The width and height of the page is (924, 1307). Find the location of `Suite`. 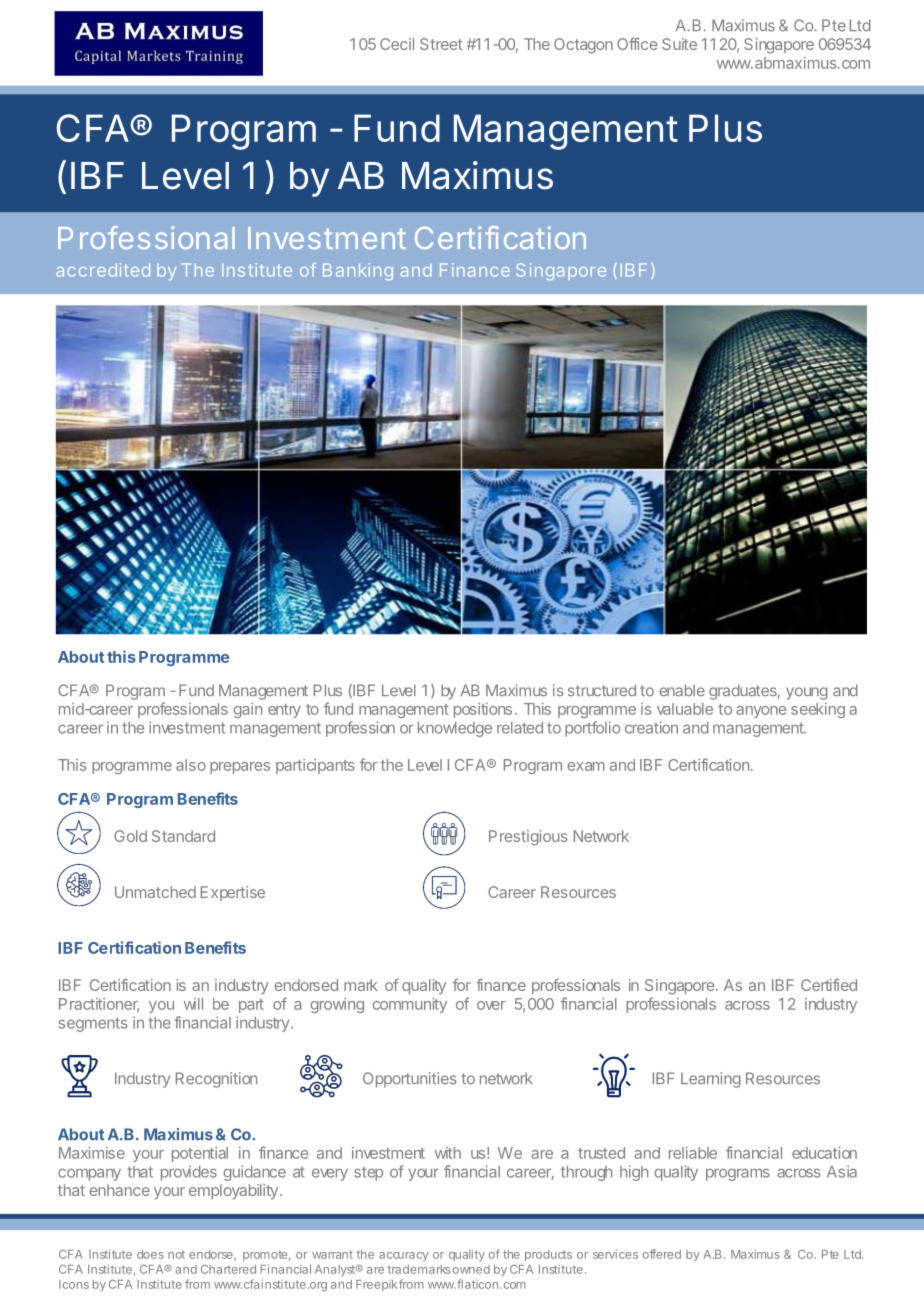

Suite is located at coordinates (679, 44).
